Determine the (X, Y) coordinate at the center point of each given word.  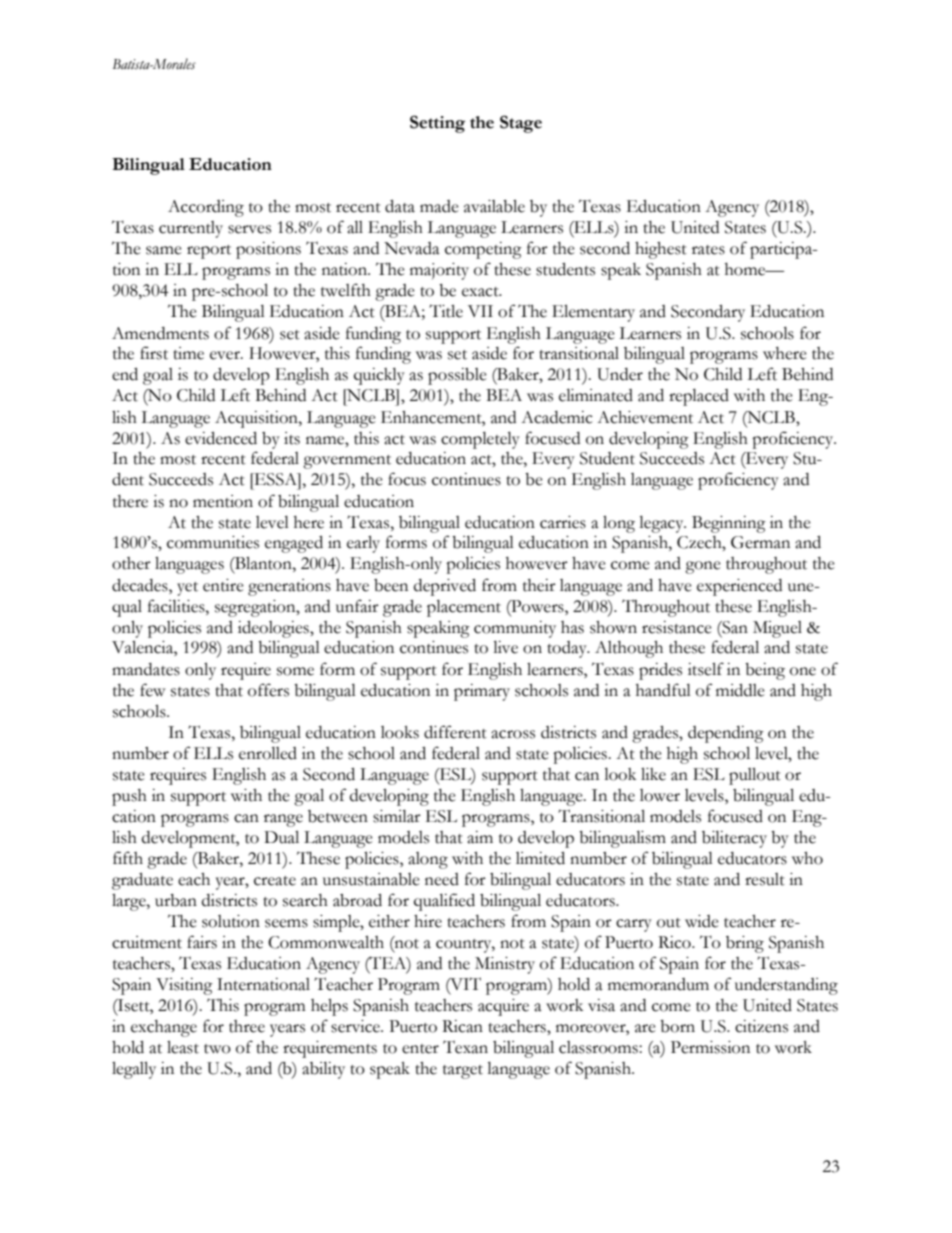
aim (480, 837)
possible (457, 376)
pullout (755, 776)
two (217, 1049)
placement (464, 608)
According (206, 208)
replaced (699, 397)
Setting (437, 124)
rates (708, 250)
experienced (739, 587)
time (188, 353)
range (283, 820)
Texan (465, 1047)
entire (223, 585)
